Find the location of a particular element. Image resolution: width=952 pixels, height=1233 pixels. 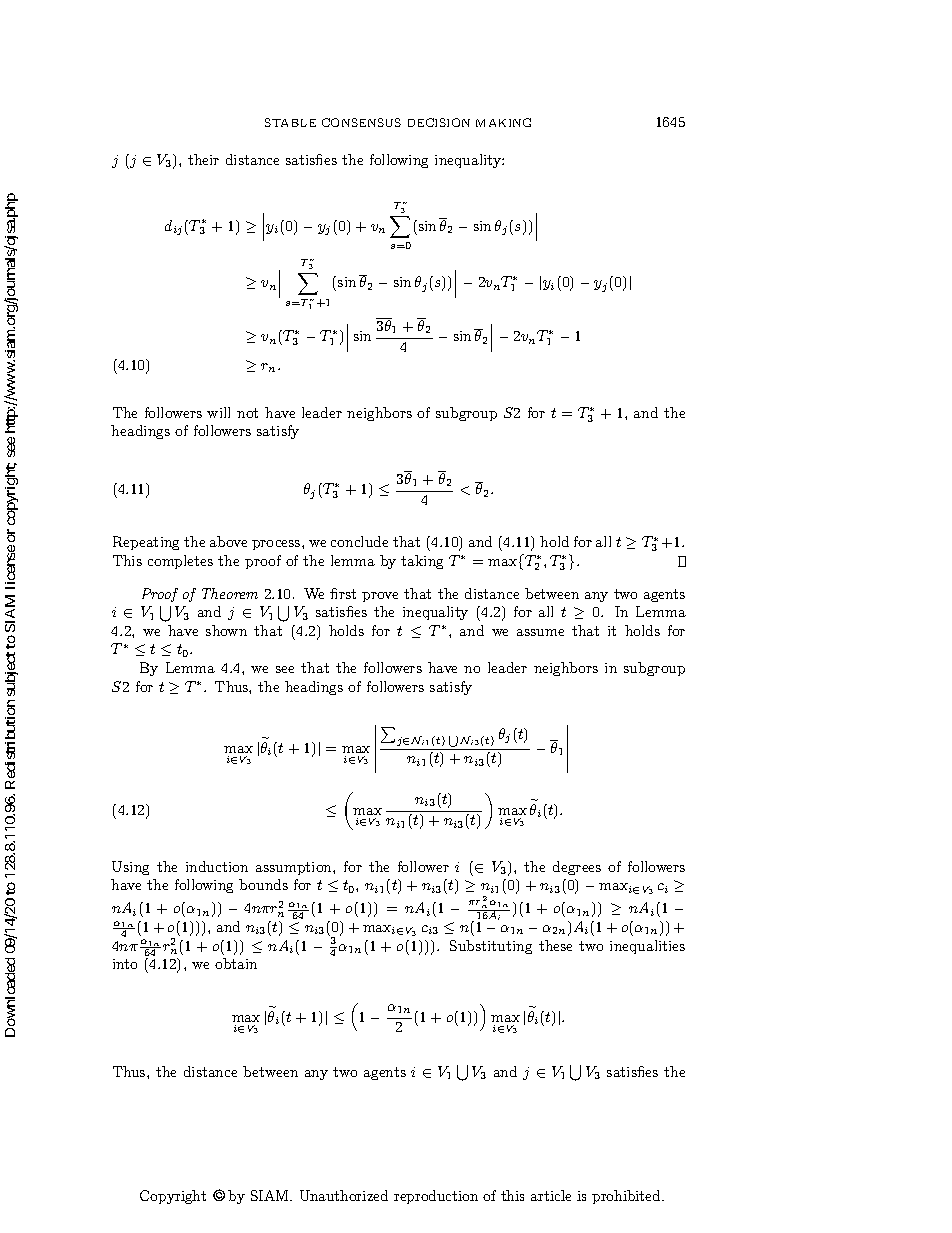

conclude is located at coordinates (359, 541).
